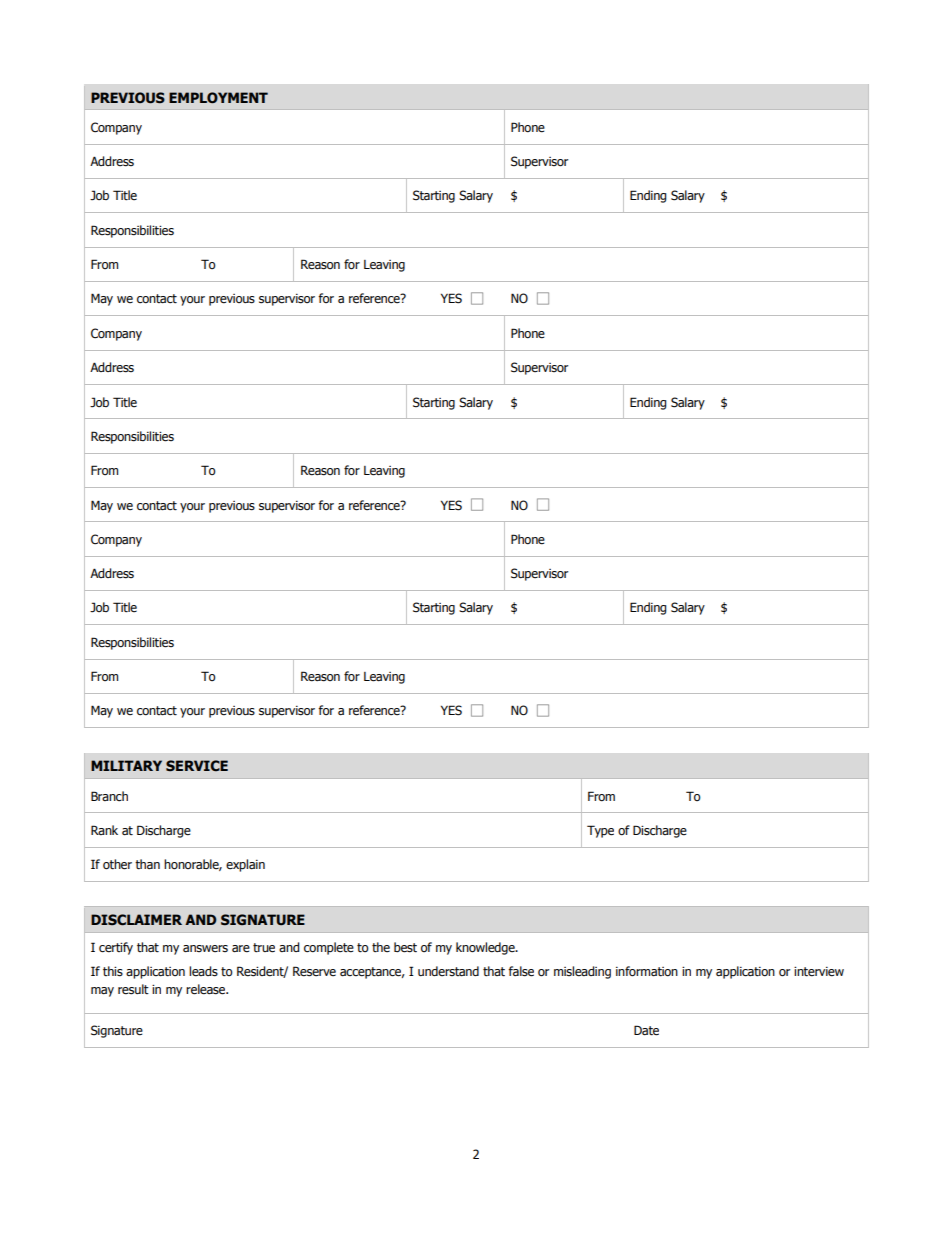 This image has height=1233, width=952. Describe the element at coordinates (207, 989) in the image. I see `release` at that location.
